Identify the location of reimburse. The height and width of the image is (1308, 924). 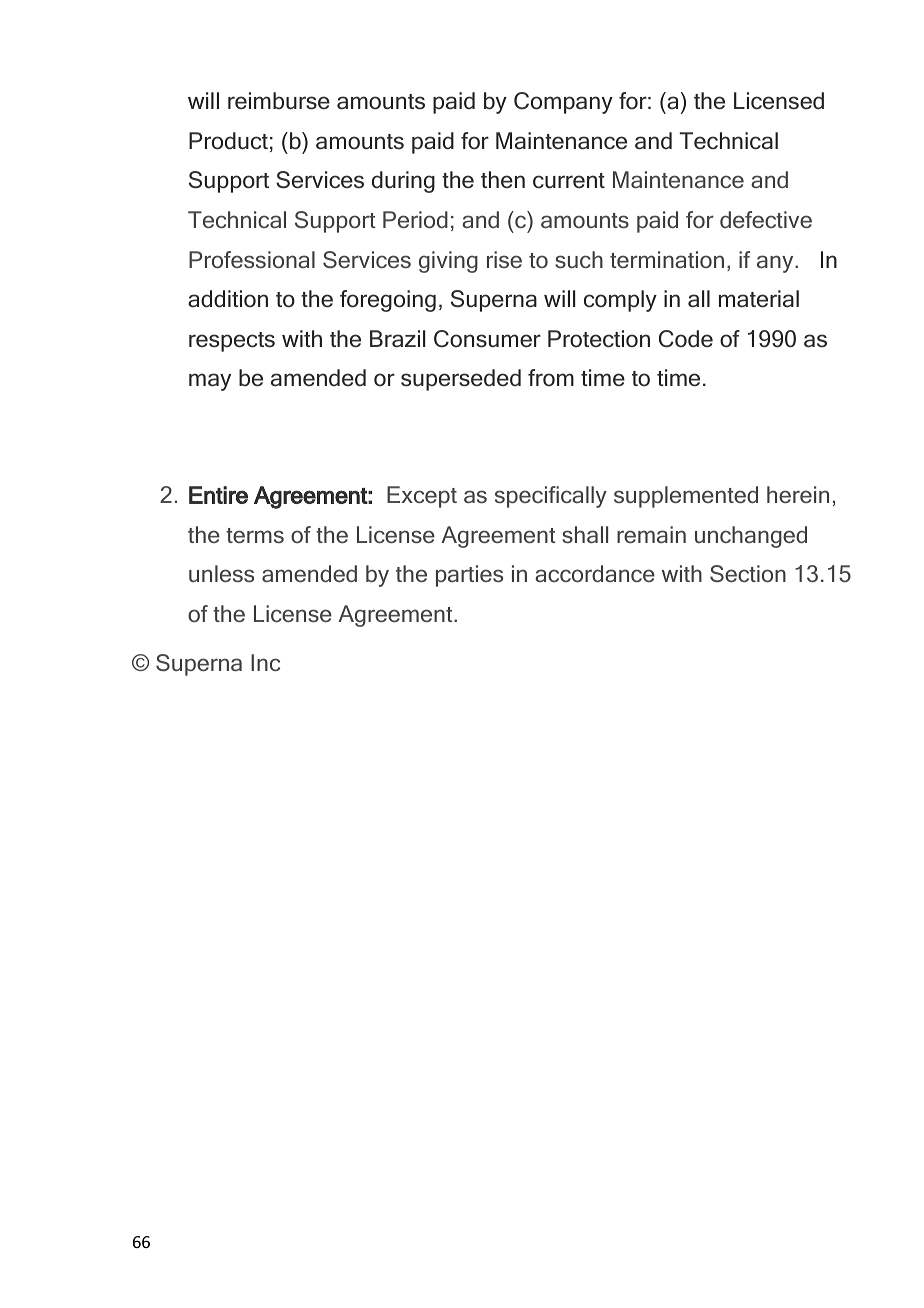
(279, 101).
